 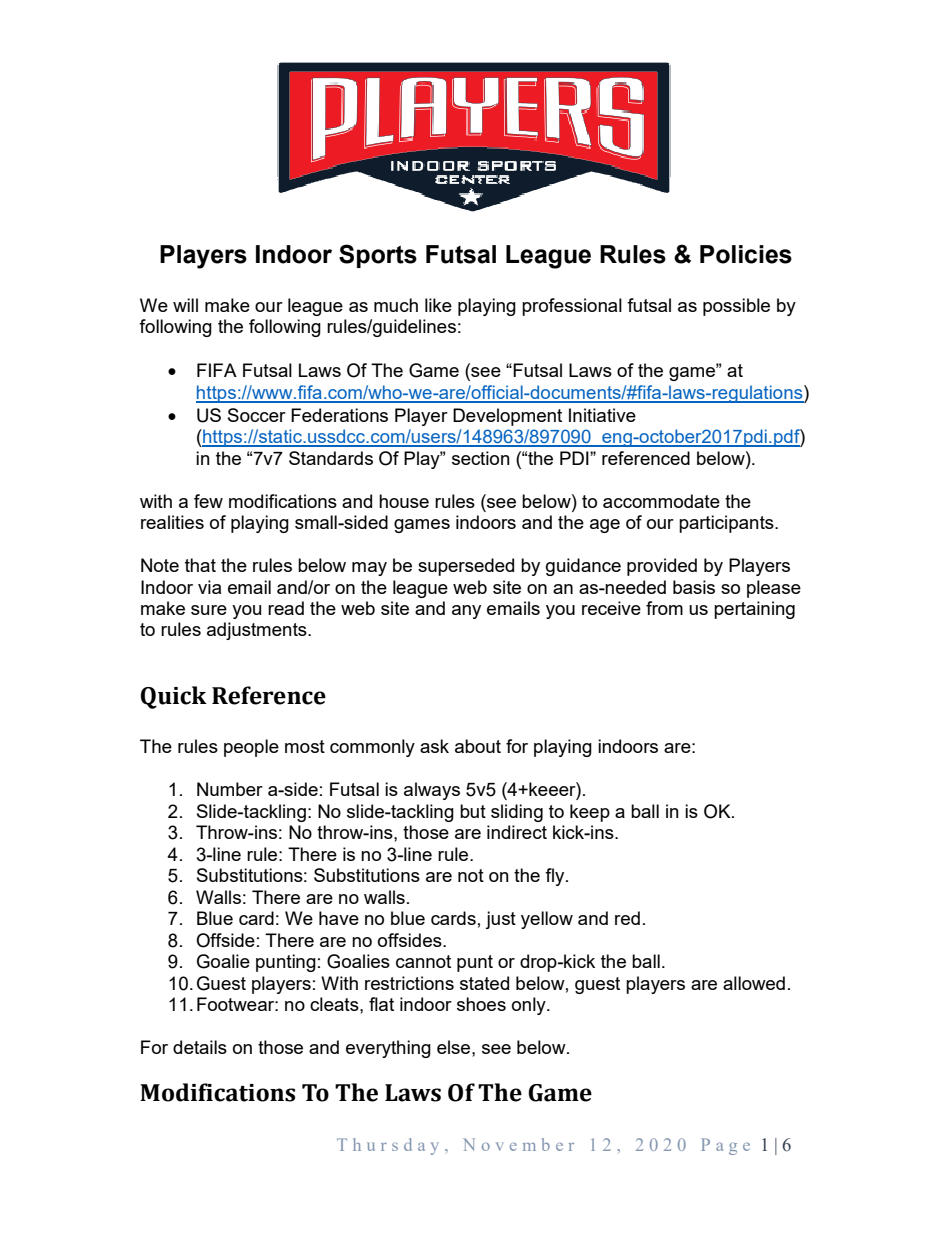 What do you see at coordinates (736, 307) in the screenshot?
I see `possible` at bounding box center [736, 307].
